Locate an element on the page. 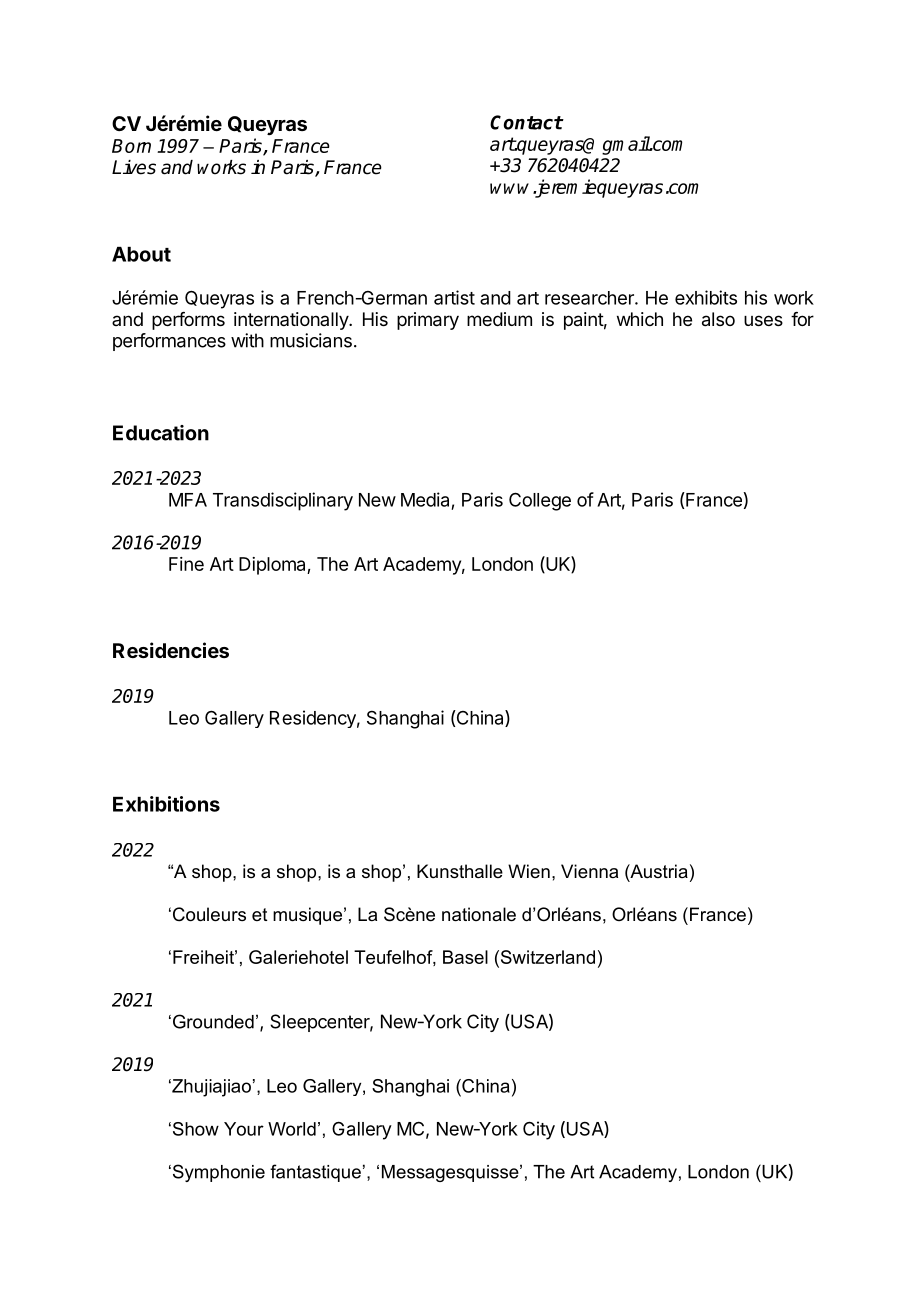  World is located at coordinates (292, 1129).
